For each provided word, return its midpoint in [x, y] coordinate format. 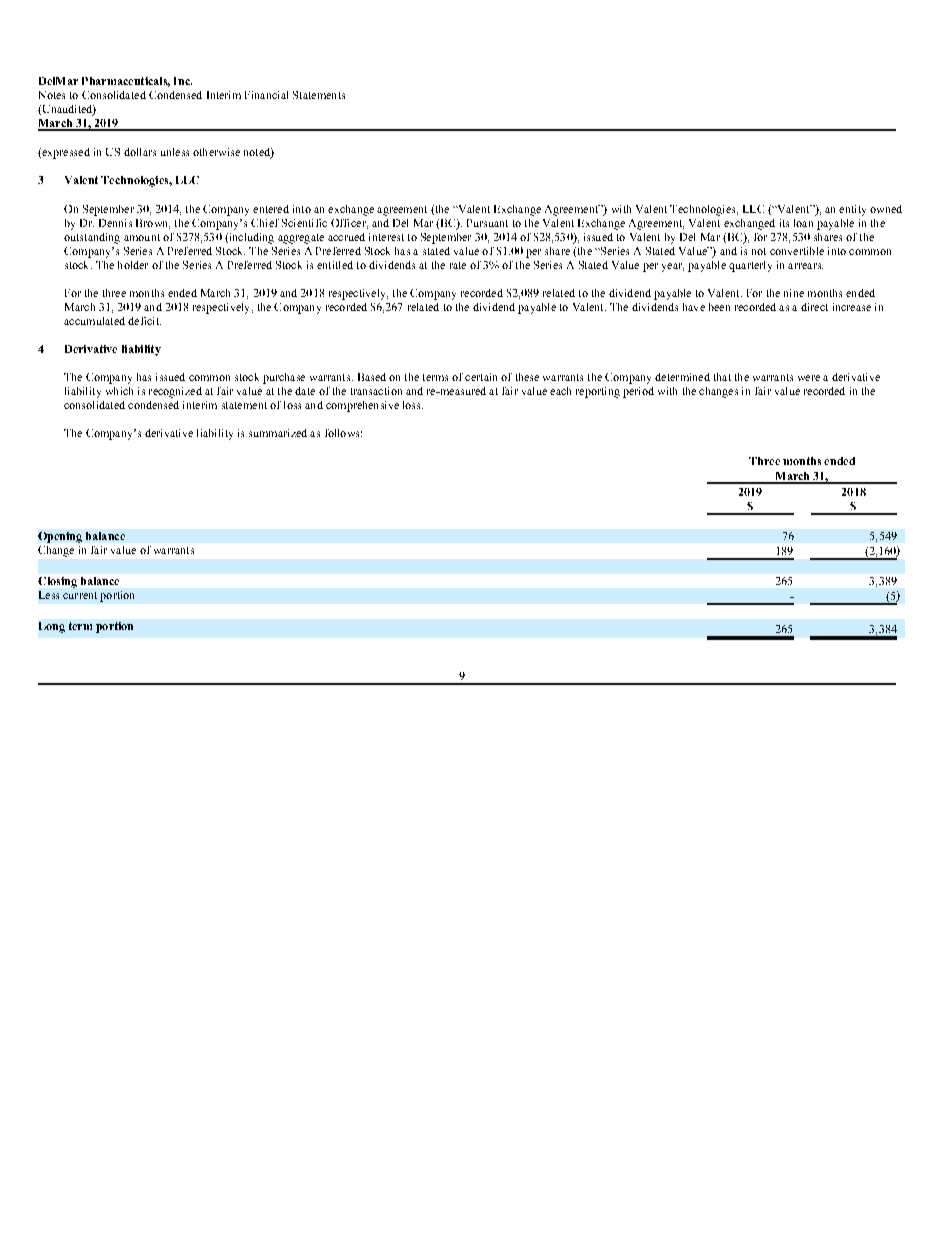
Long [52, 627]
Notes [52, 95]
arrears [805, 266]
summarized [278, 433]
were [809, 378]
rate [458, 265]
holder [133, 265]
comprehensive [362, 406]
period [638, 392]
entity [852, 210]
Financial [266, 95]
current [80, 595]
